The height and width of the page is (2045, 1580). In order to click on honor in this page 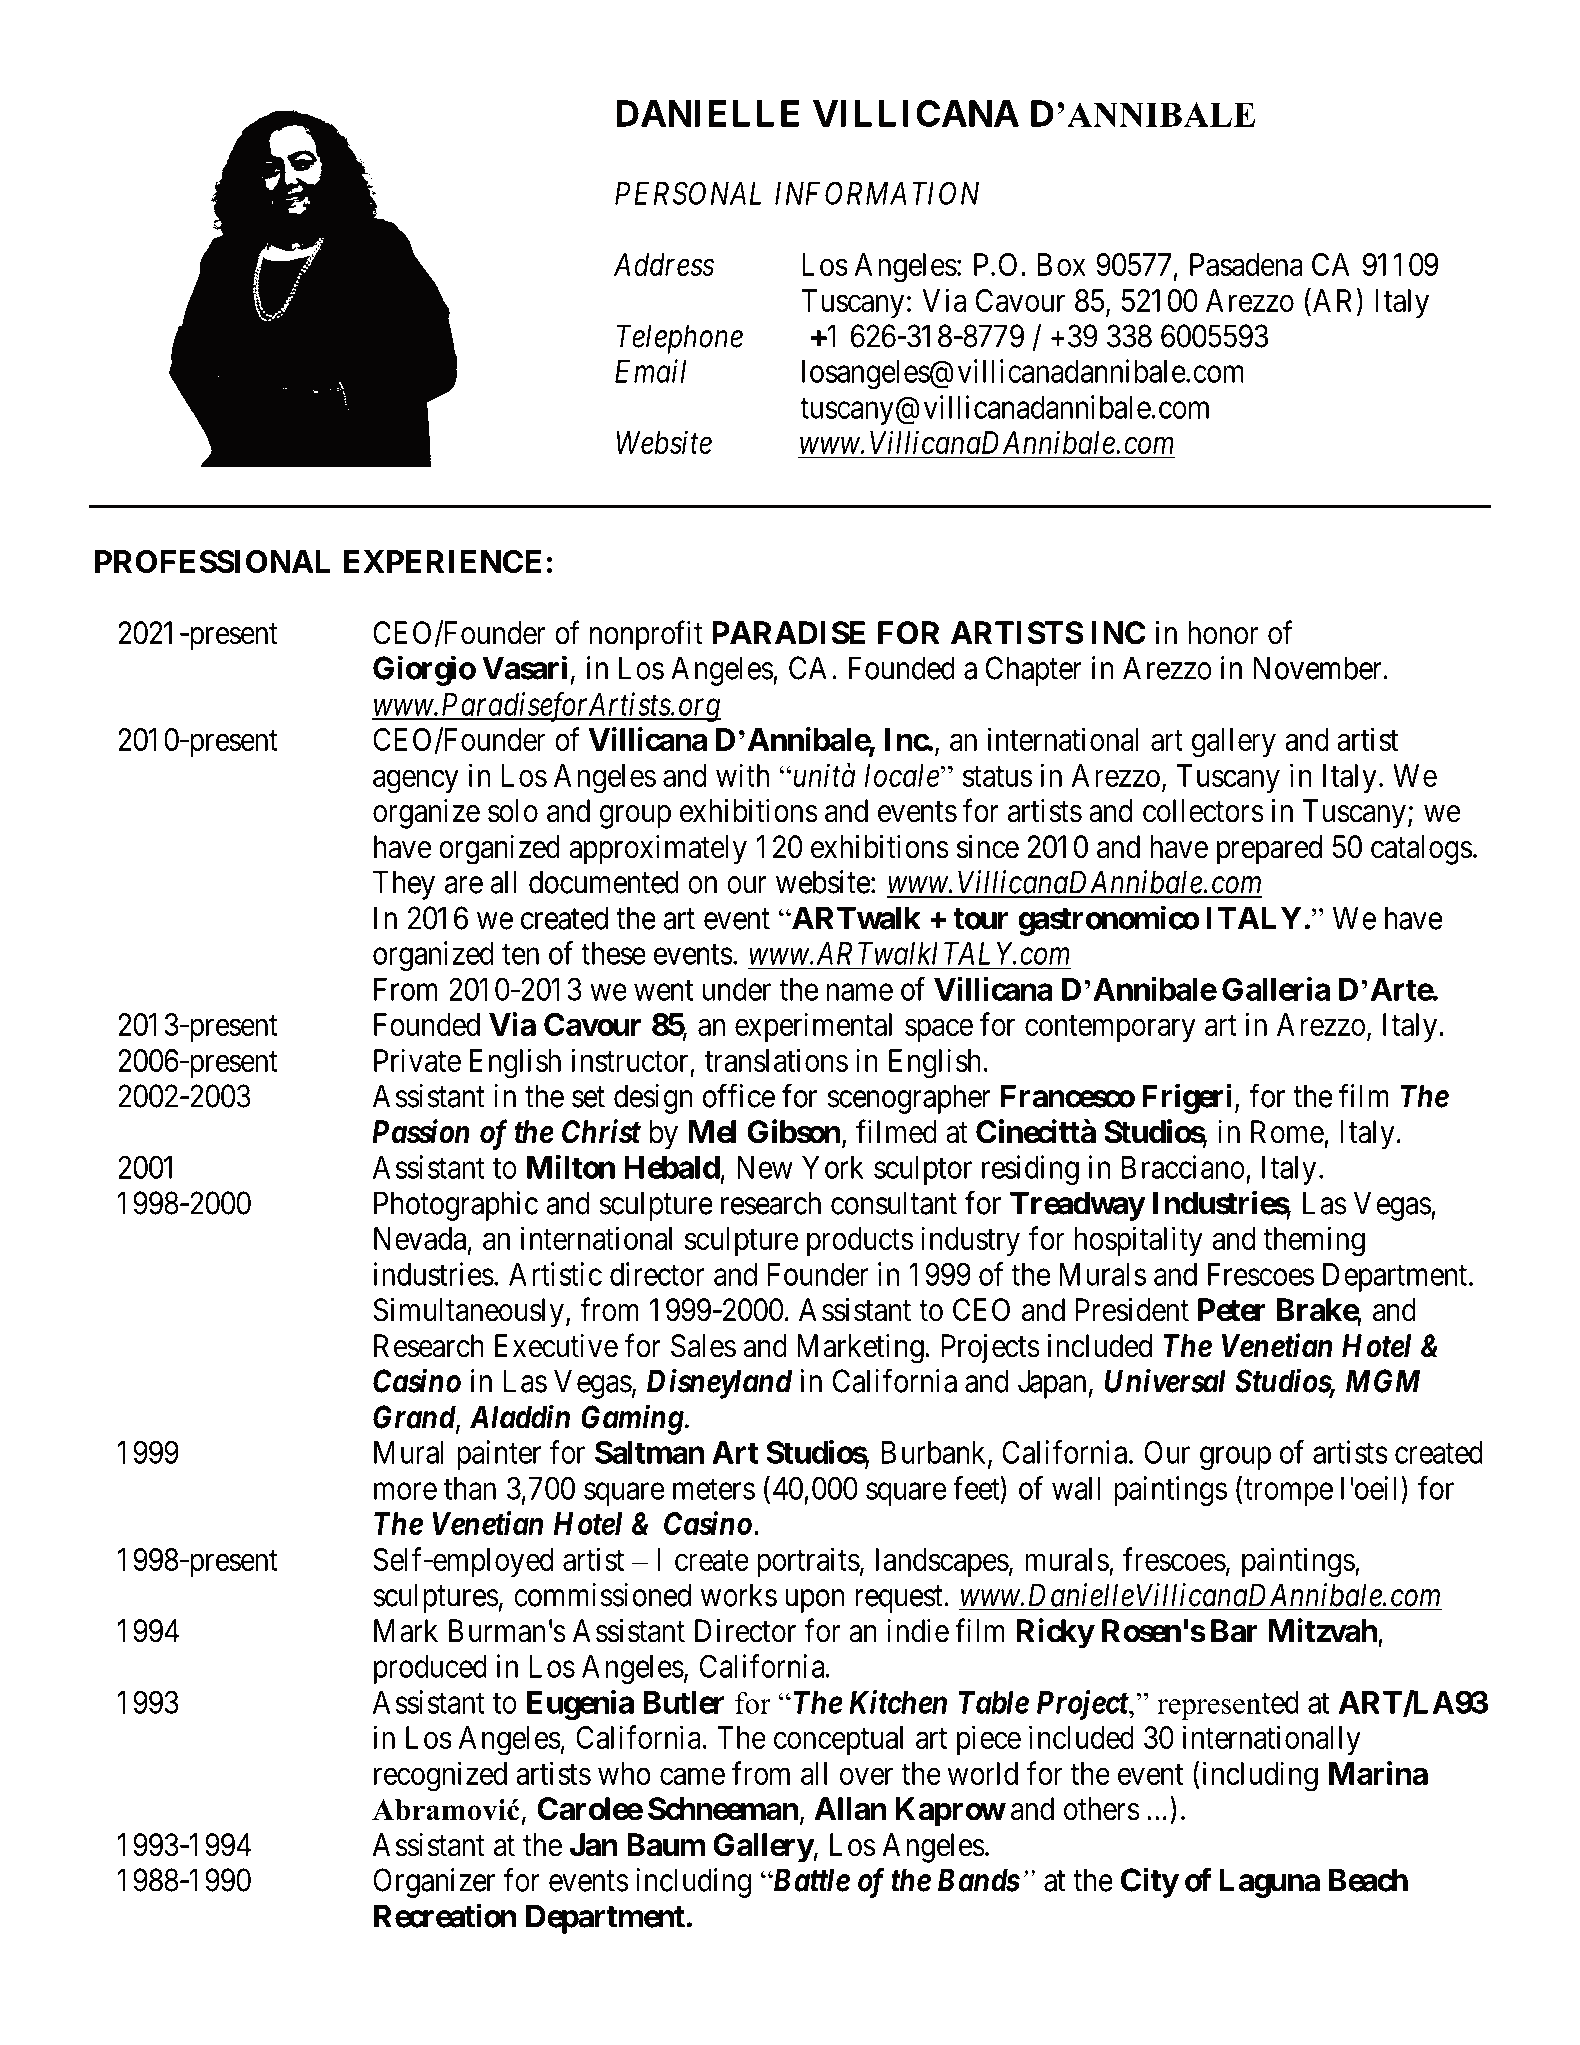, I will do `click(1223, 633)`.
